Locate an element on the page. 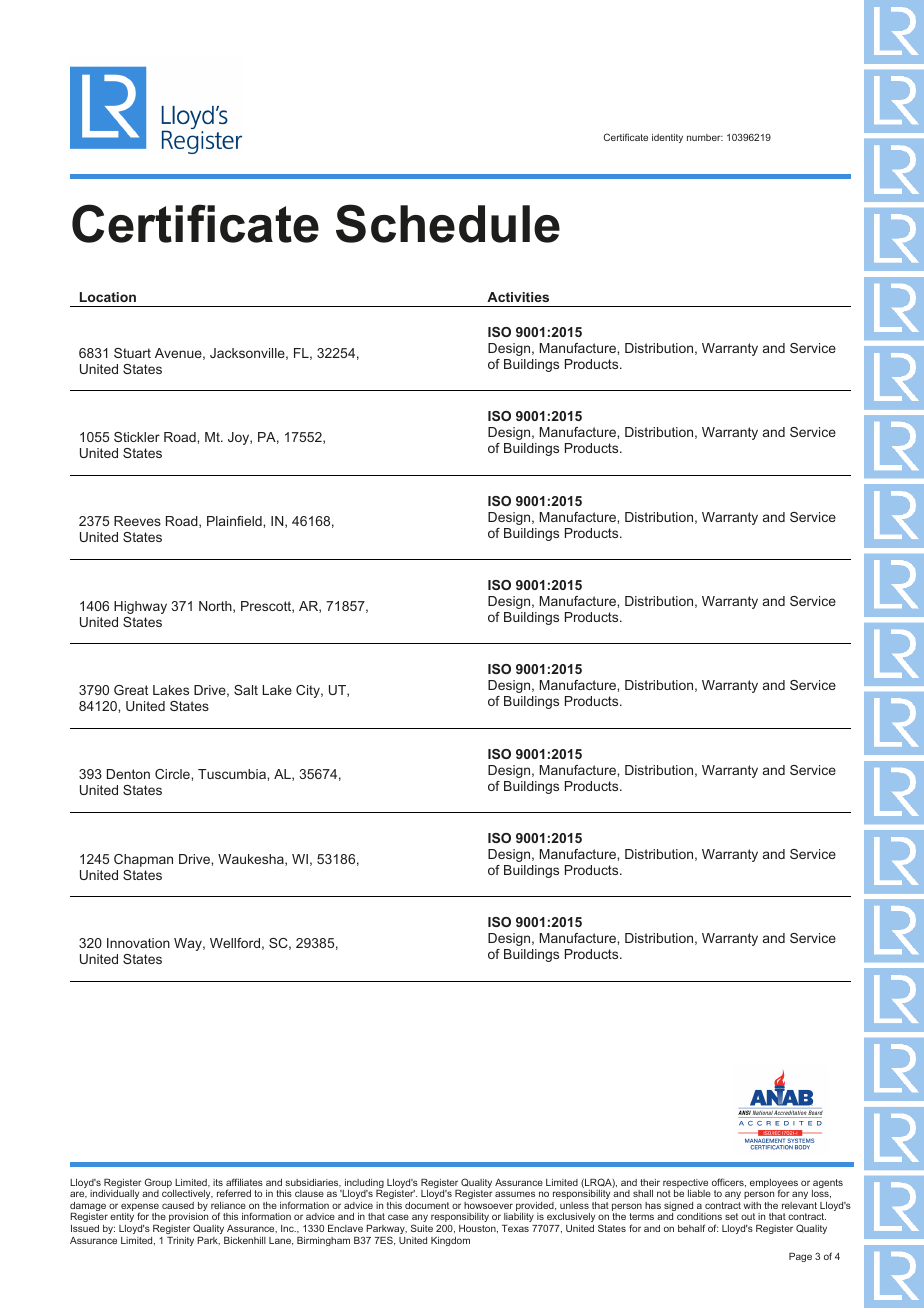  Chapman is located at coordinates (143, 860).
